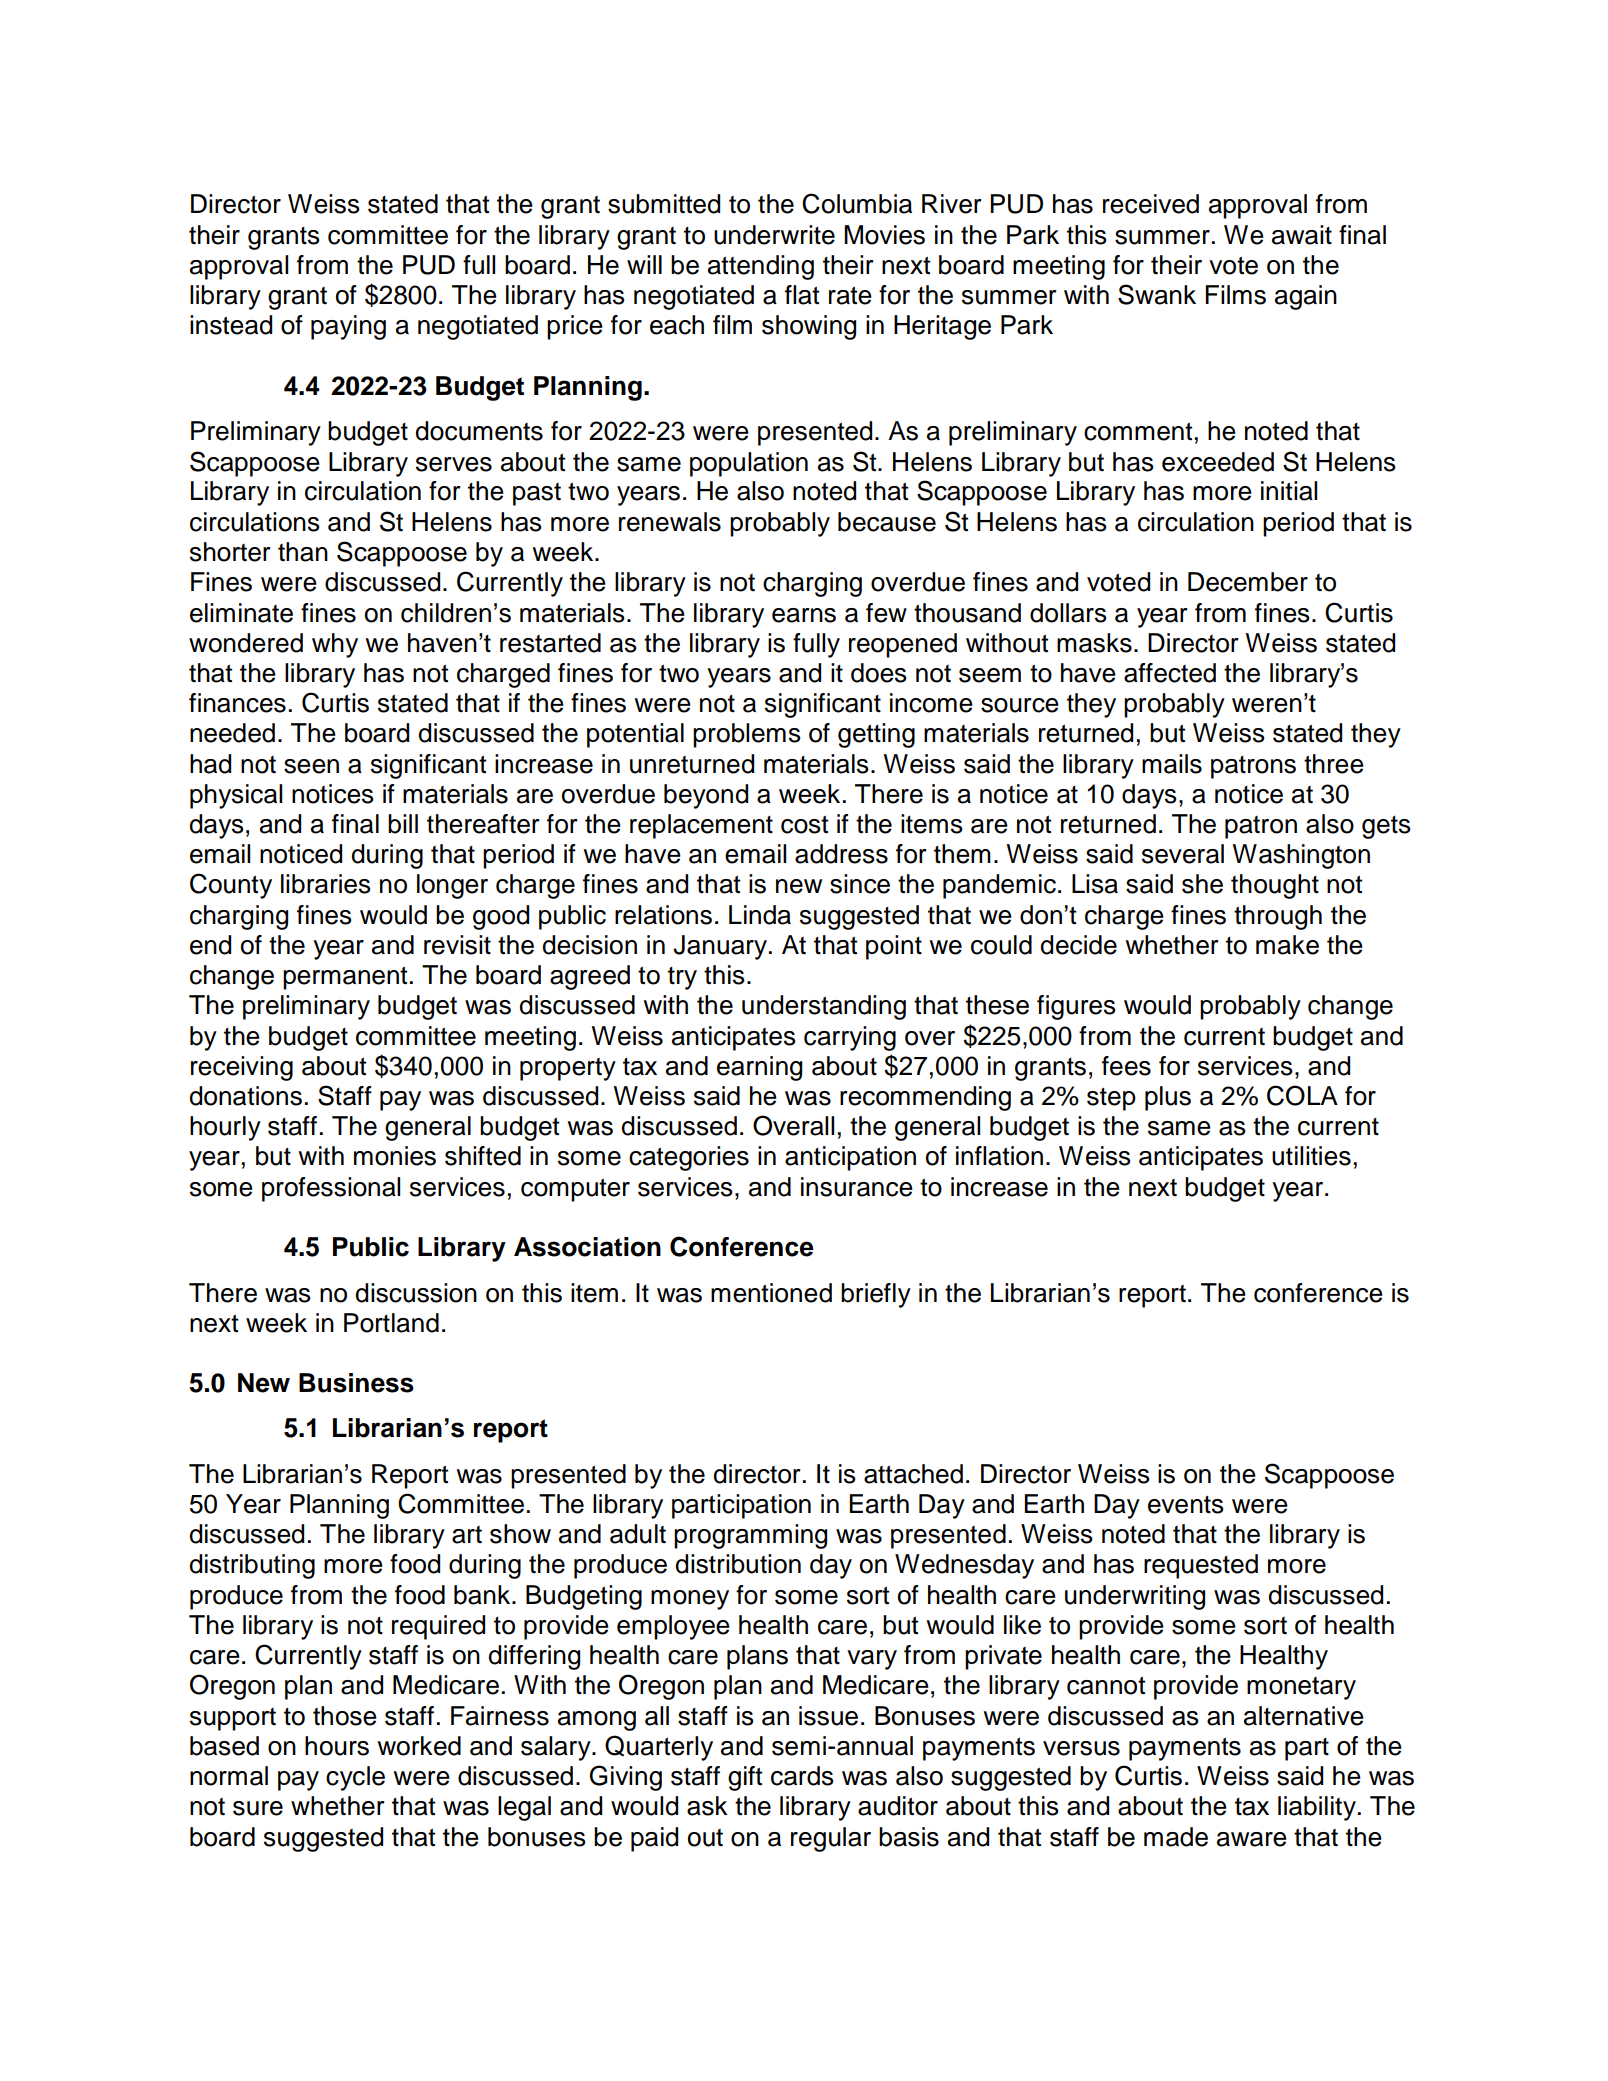 The height and width of the page is (2081, 1608). I want to click on mails, so click(1172, 764).
